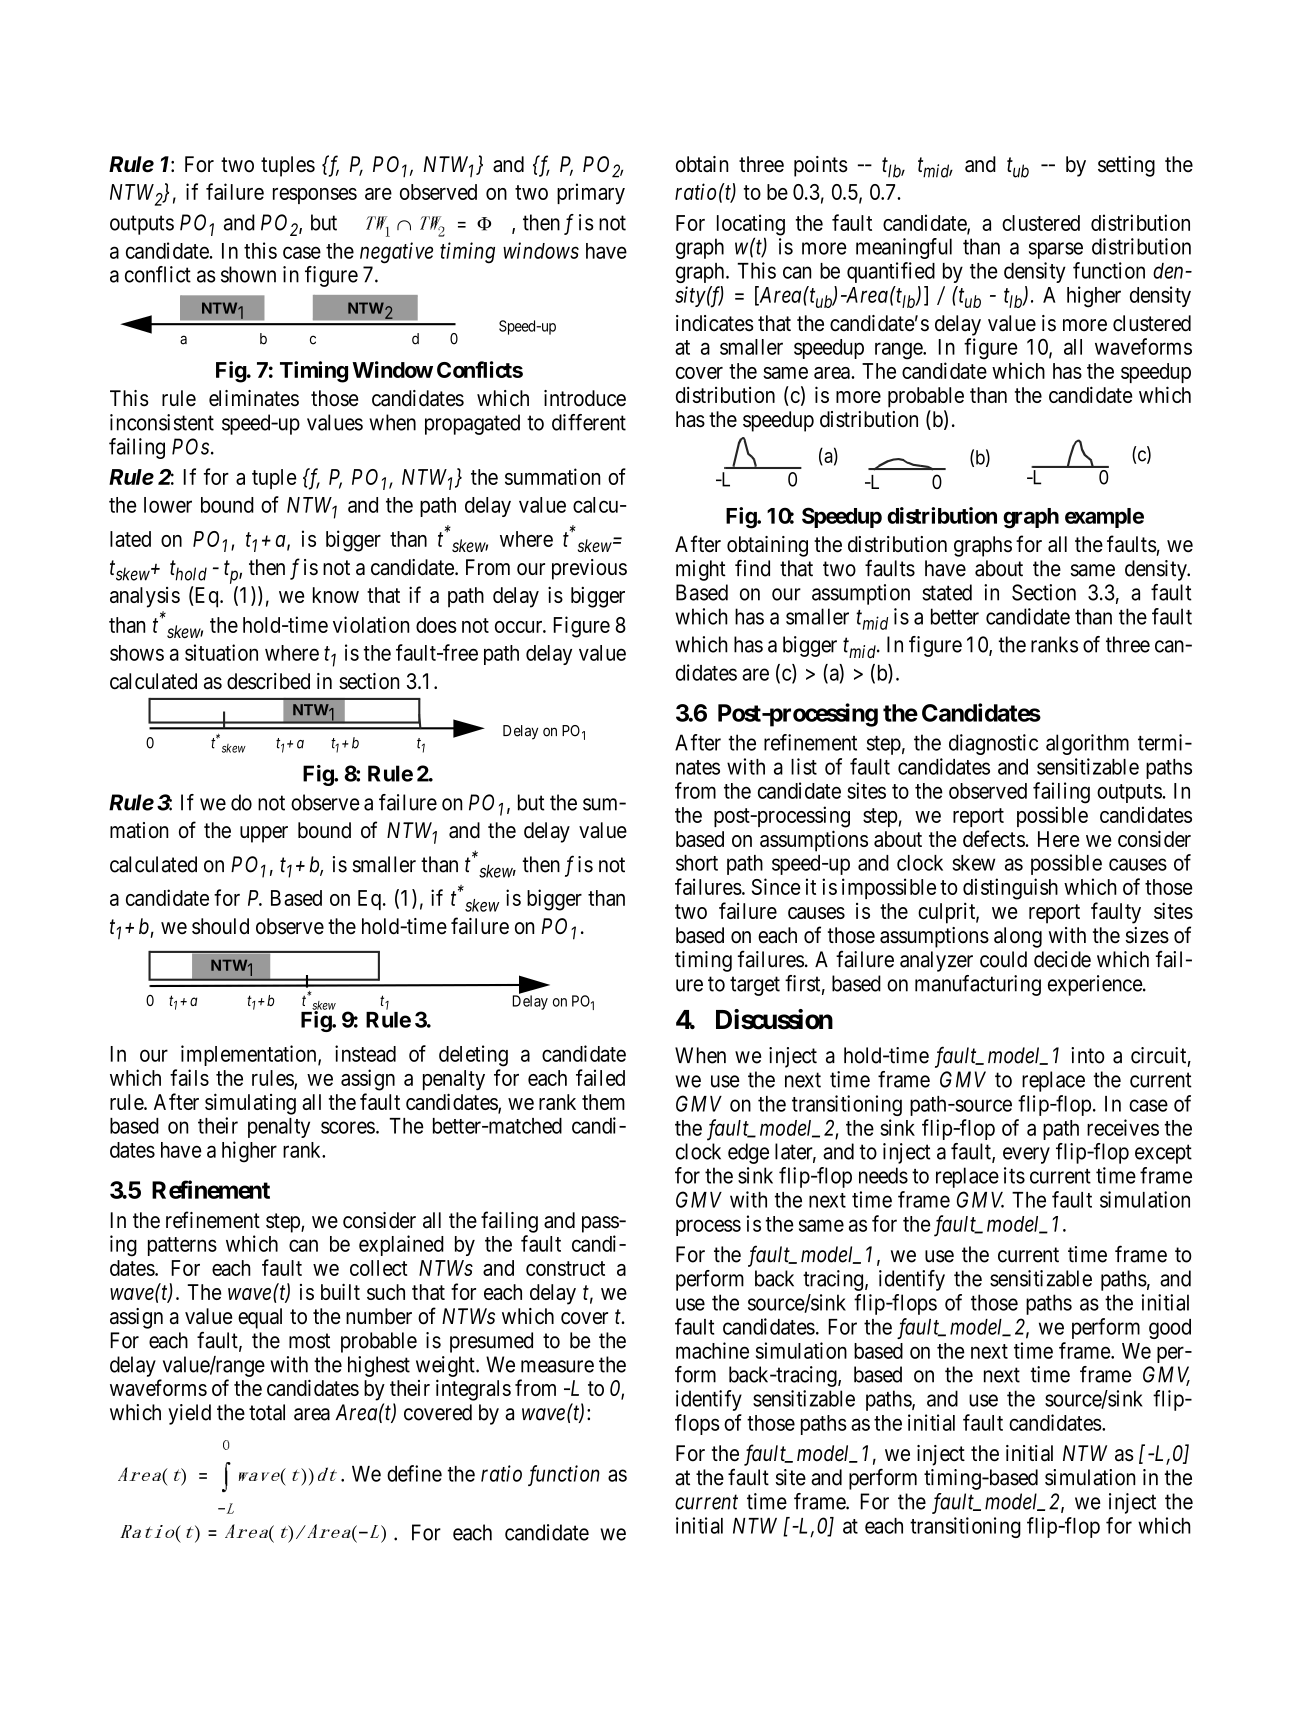  Describe the element at coordinates (1026, 1155) in the image. I see `every` at that location.
